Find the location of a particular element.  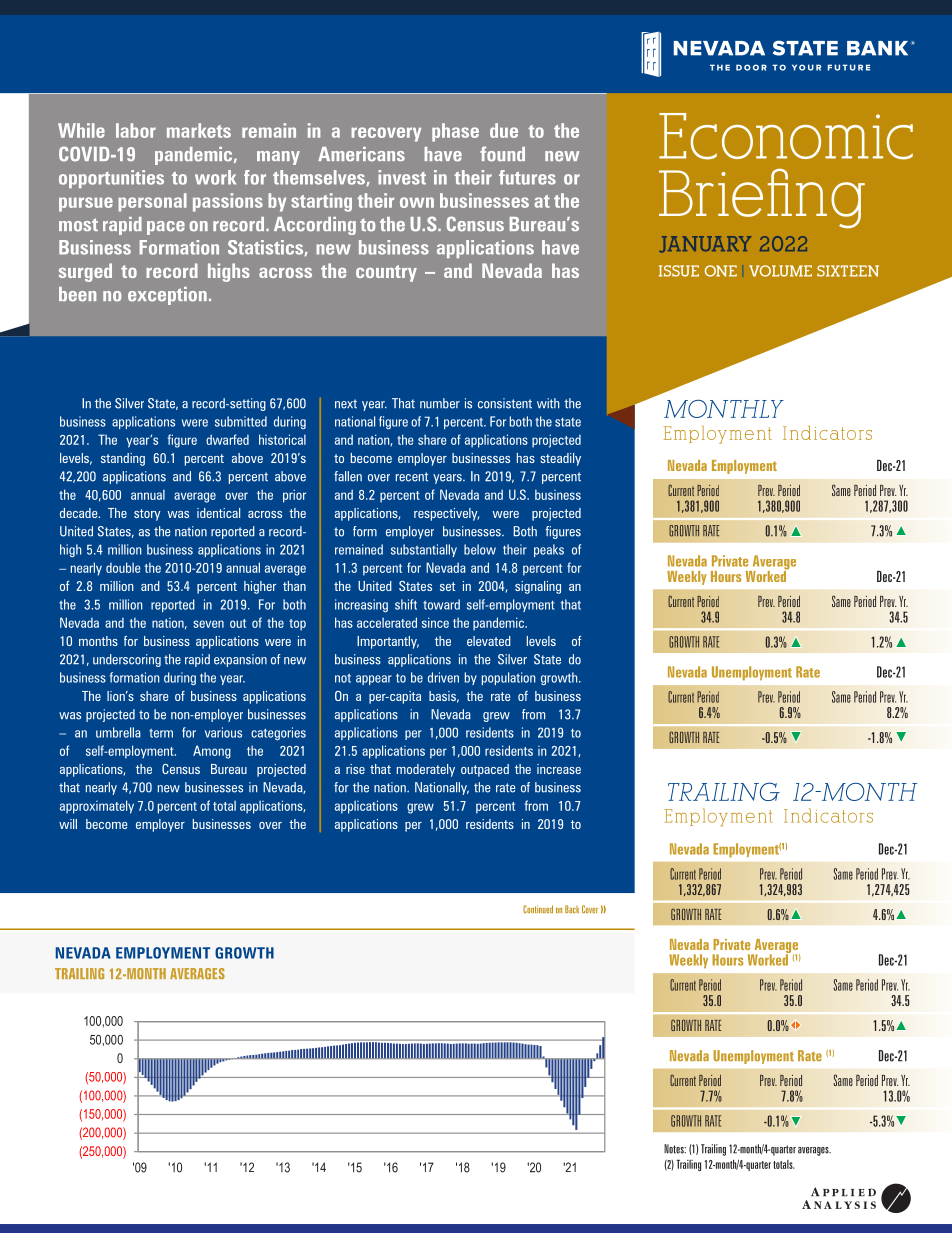

Back is located at coordinates (572, 909).
